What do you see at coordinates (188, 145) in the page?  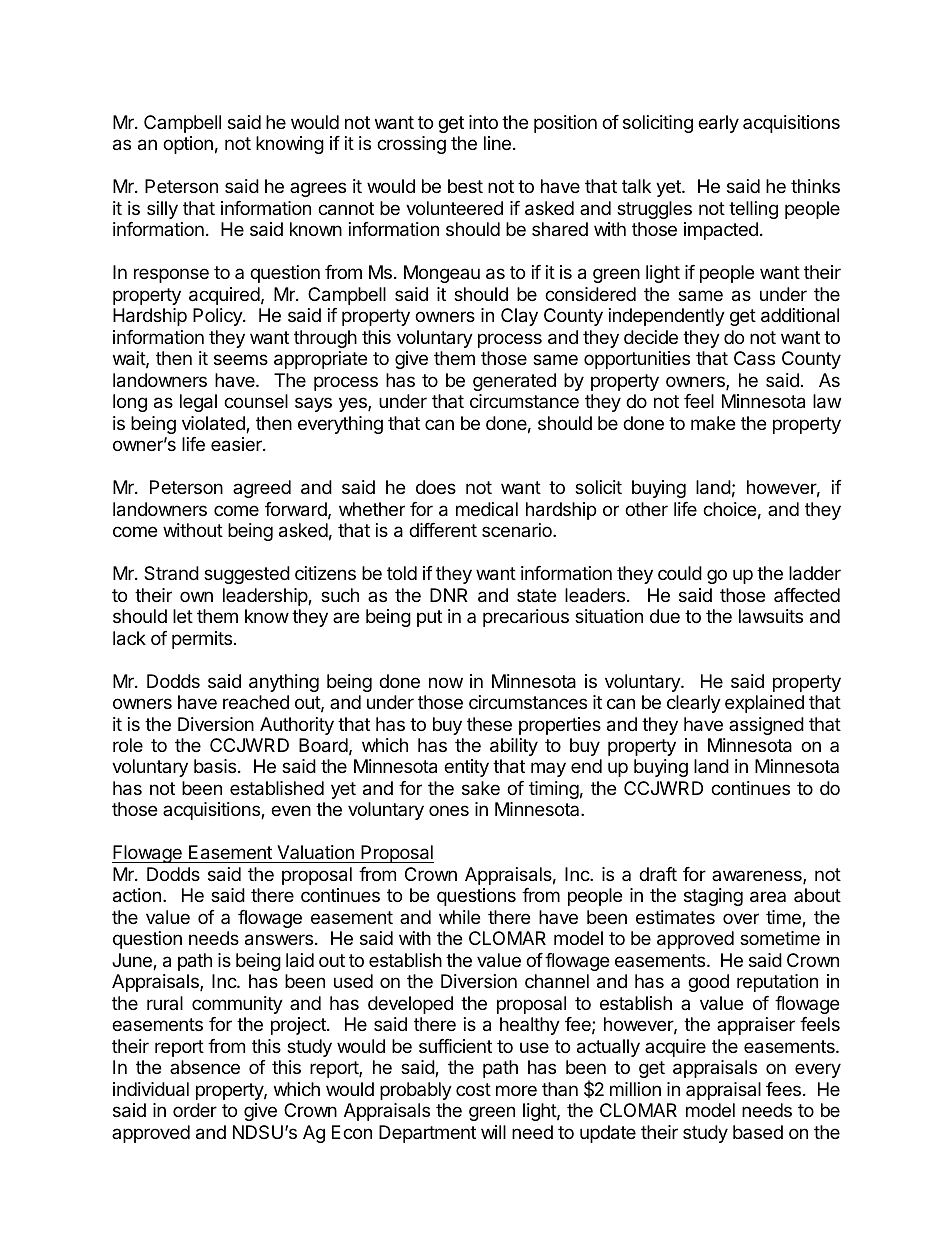 I see `option` at bounding box center [188, 145].
